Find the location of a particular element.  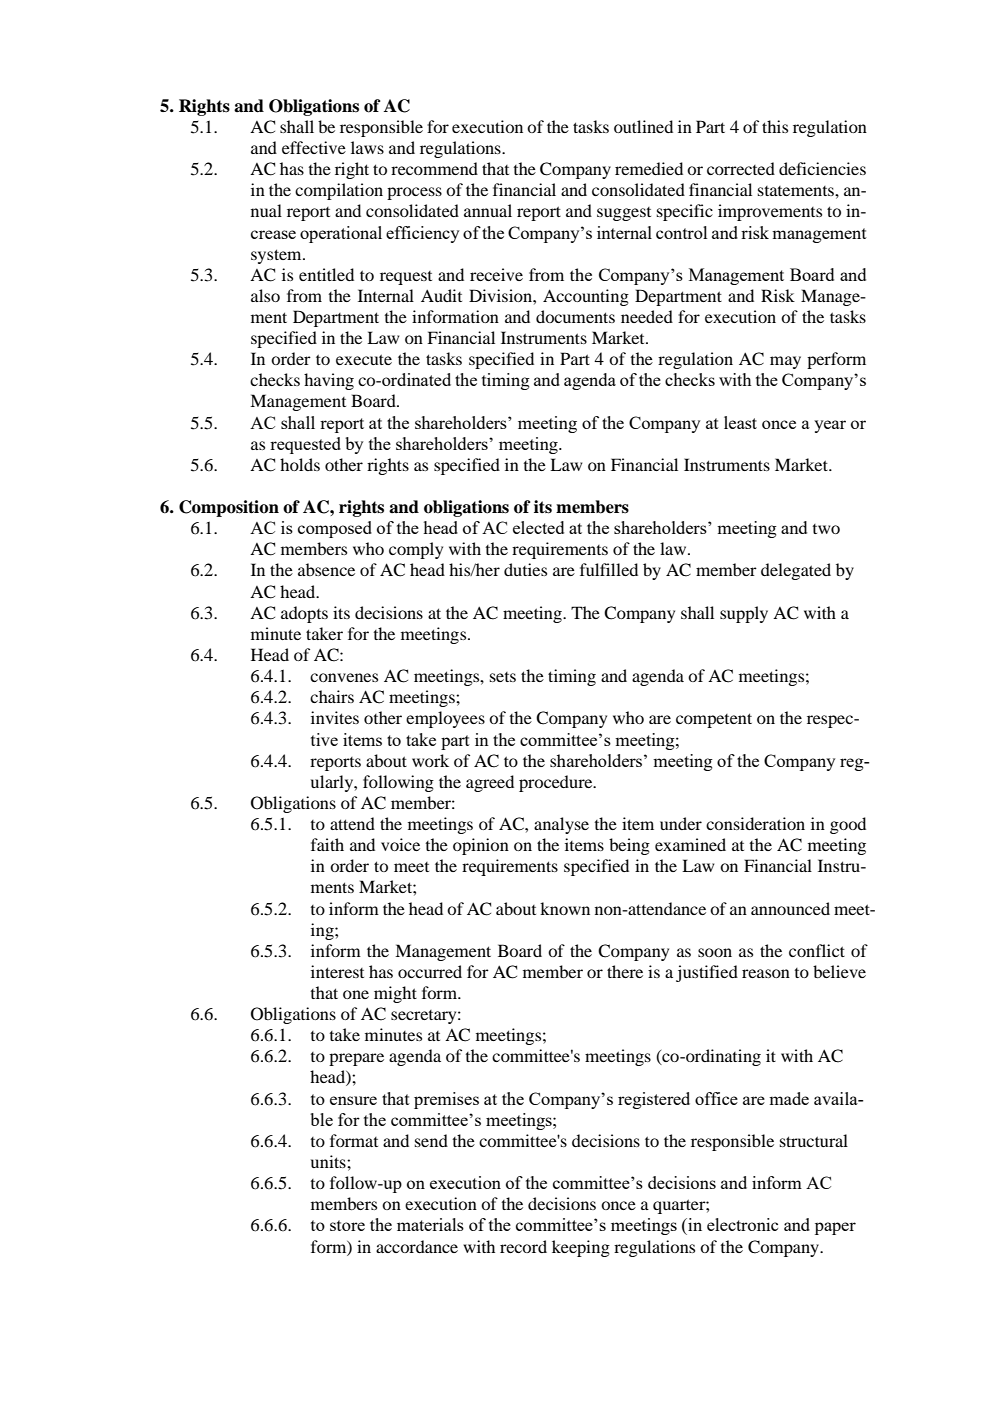

suggest is located at coordinates (624, 214).
